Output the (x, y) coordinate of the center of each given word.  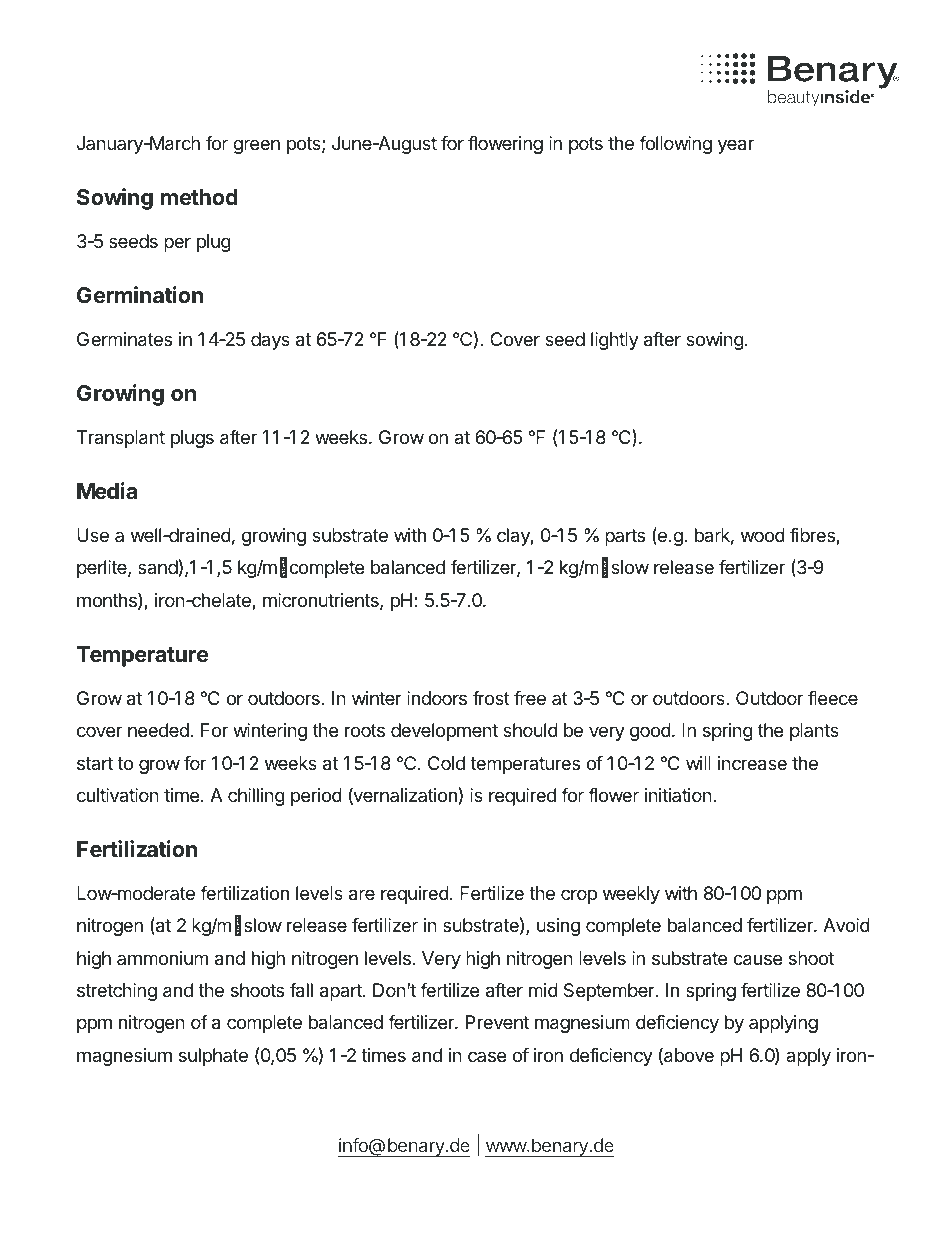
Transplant (121, 439)
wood (763, 535)
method (199, 197)
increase (752, 763)
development (444, 732)
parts (625, 537)
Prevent (497, 1022)
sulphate (213, 1057)
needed (158, 730)
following (675, 145)
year (736, 146)
